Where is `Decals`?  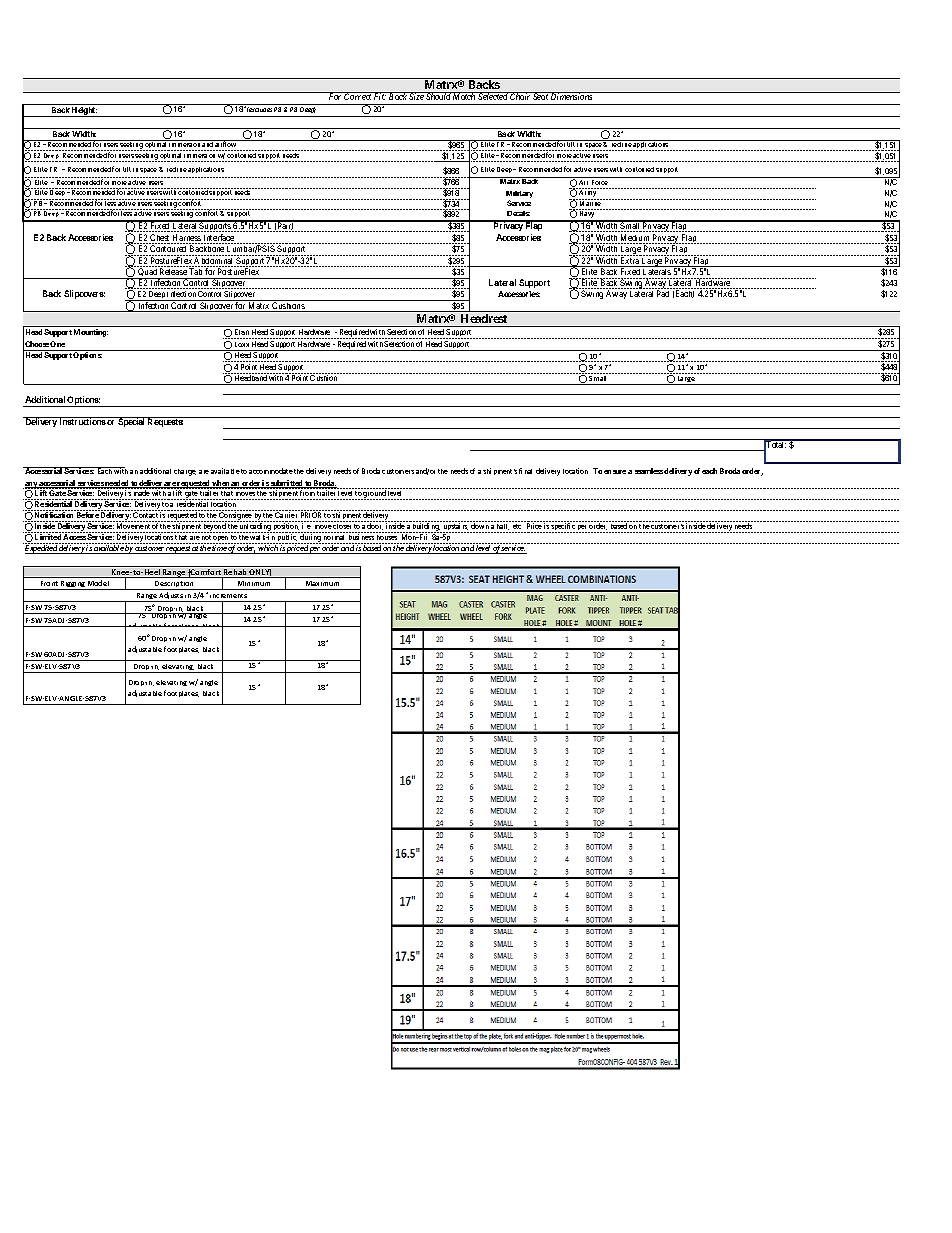 Decals is located at coordinates (518, 213).
